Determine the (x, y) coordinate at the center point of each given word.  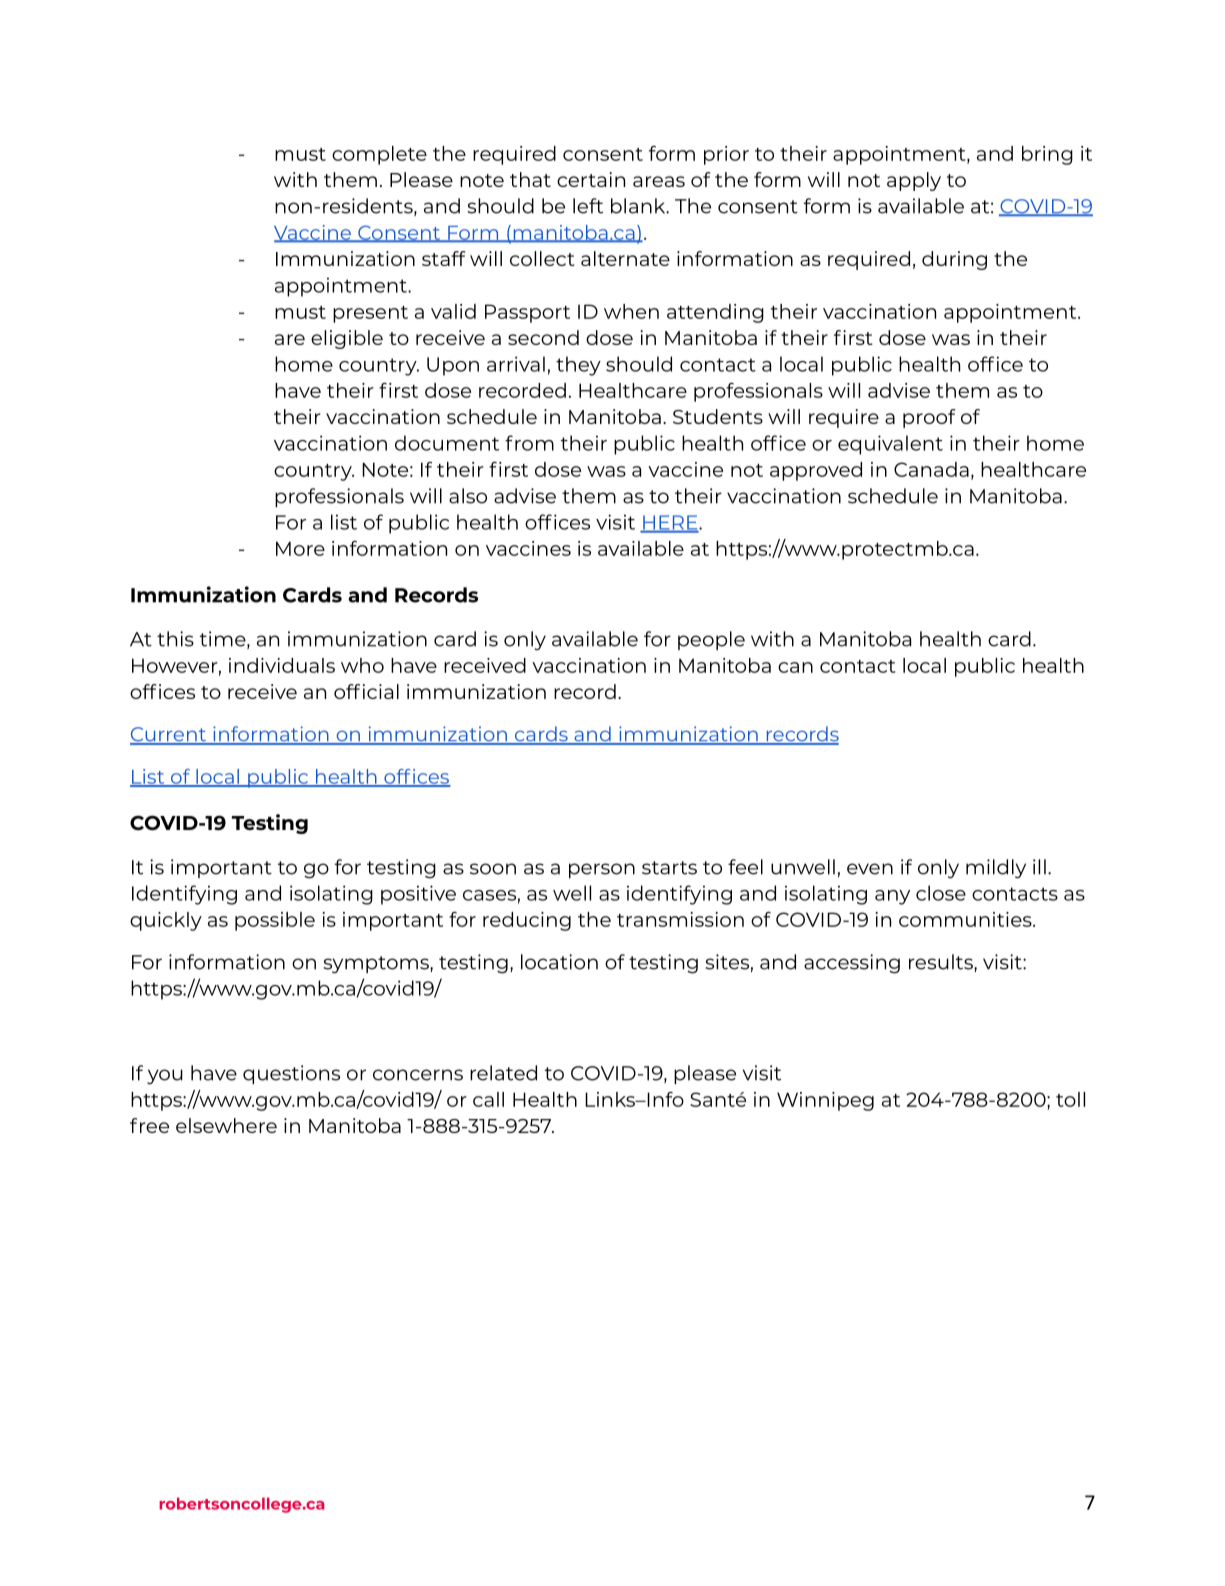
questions (291, 1074)
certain (591, 179)
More (300, 548)
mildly (996, 869)
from (529, 443)
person (602, 870)
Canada (931, 469)
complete (379, 155)
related (503, 1073)
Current (169, 735)
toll (1070, 1099)
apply (914, 181)
